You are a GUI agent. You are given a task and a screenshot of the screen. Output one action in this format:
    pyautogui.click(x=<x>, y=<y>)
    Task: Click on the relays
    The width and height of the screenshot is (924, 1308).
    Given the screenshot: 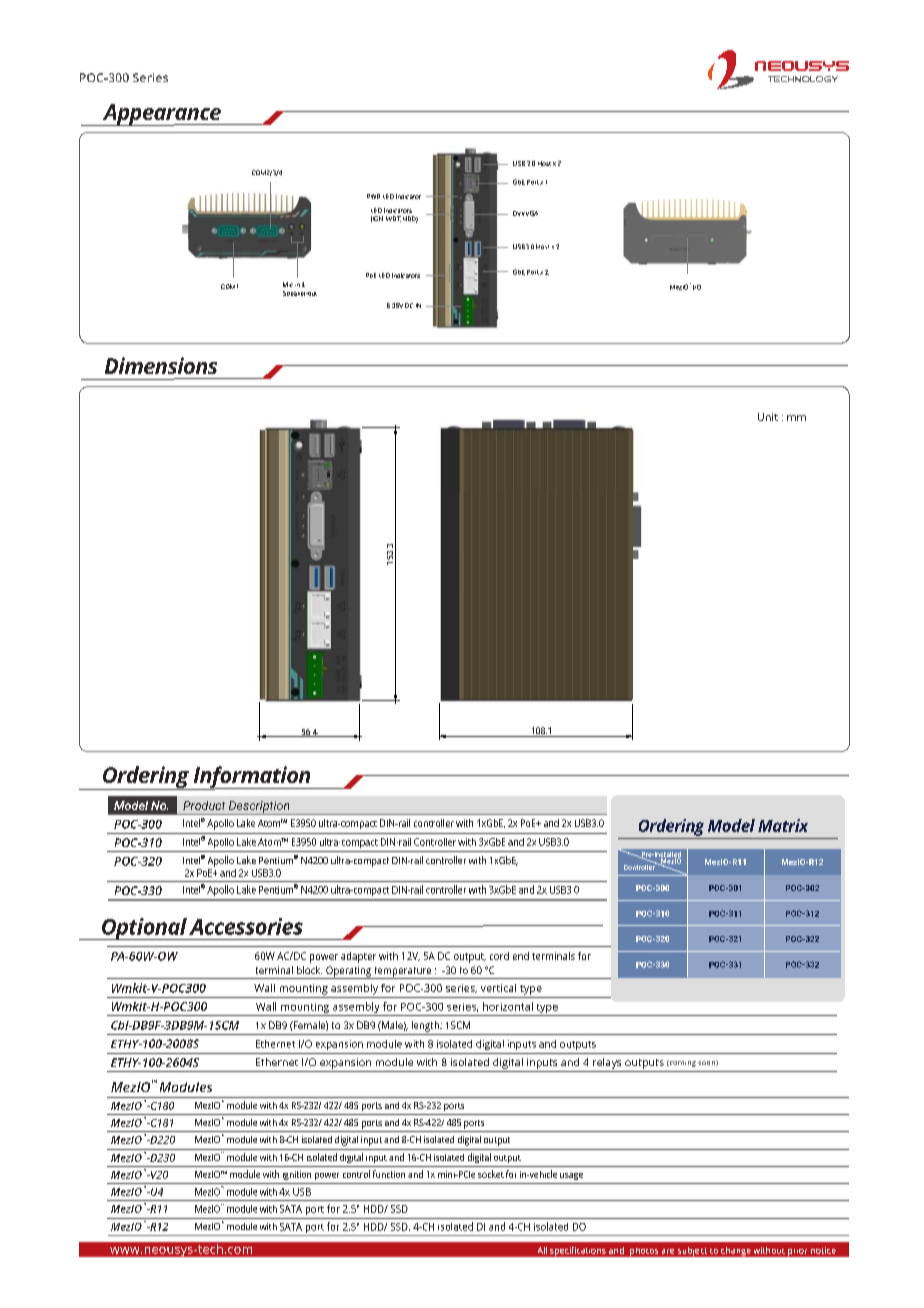 What is the action you would take?
    pyautogui.click(x=607, y=1063)
